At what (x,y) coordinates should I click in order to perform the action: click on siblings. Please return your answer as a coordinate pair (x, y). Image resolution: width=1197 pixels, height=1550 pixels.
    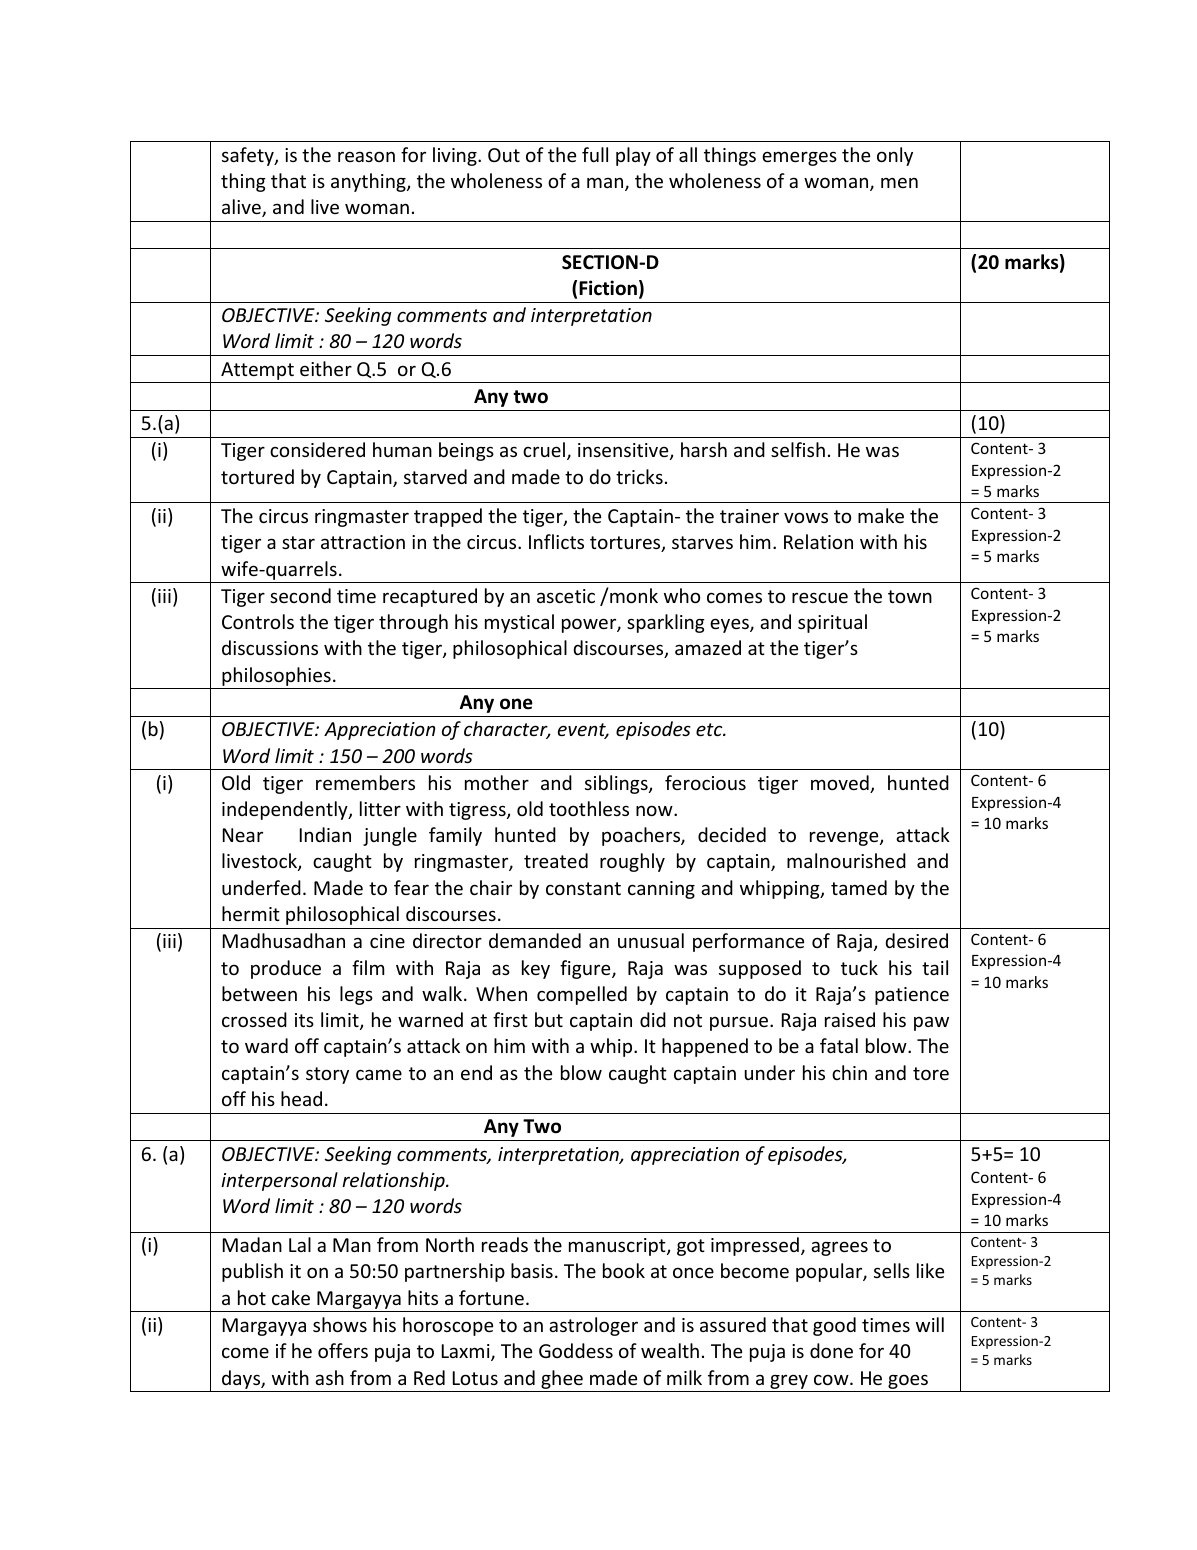
    Looking at the image, I should click on (617, 784).
